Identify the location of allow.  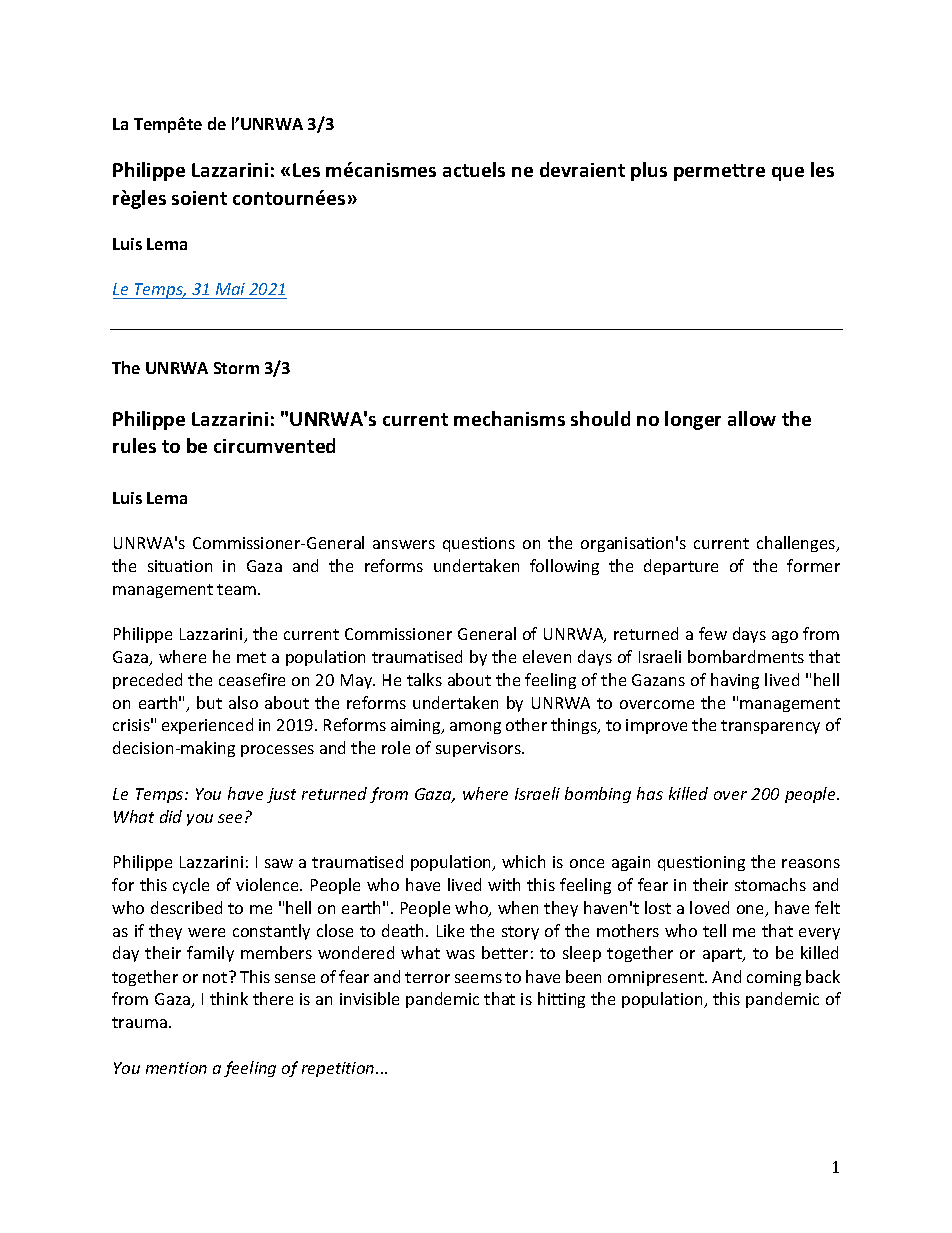
(752, 418).
